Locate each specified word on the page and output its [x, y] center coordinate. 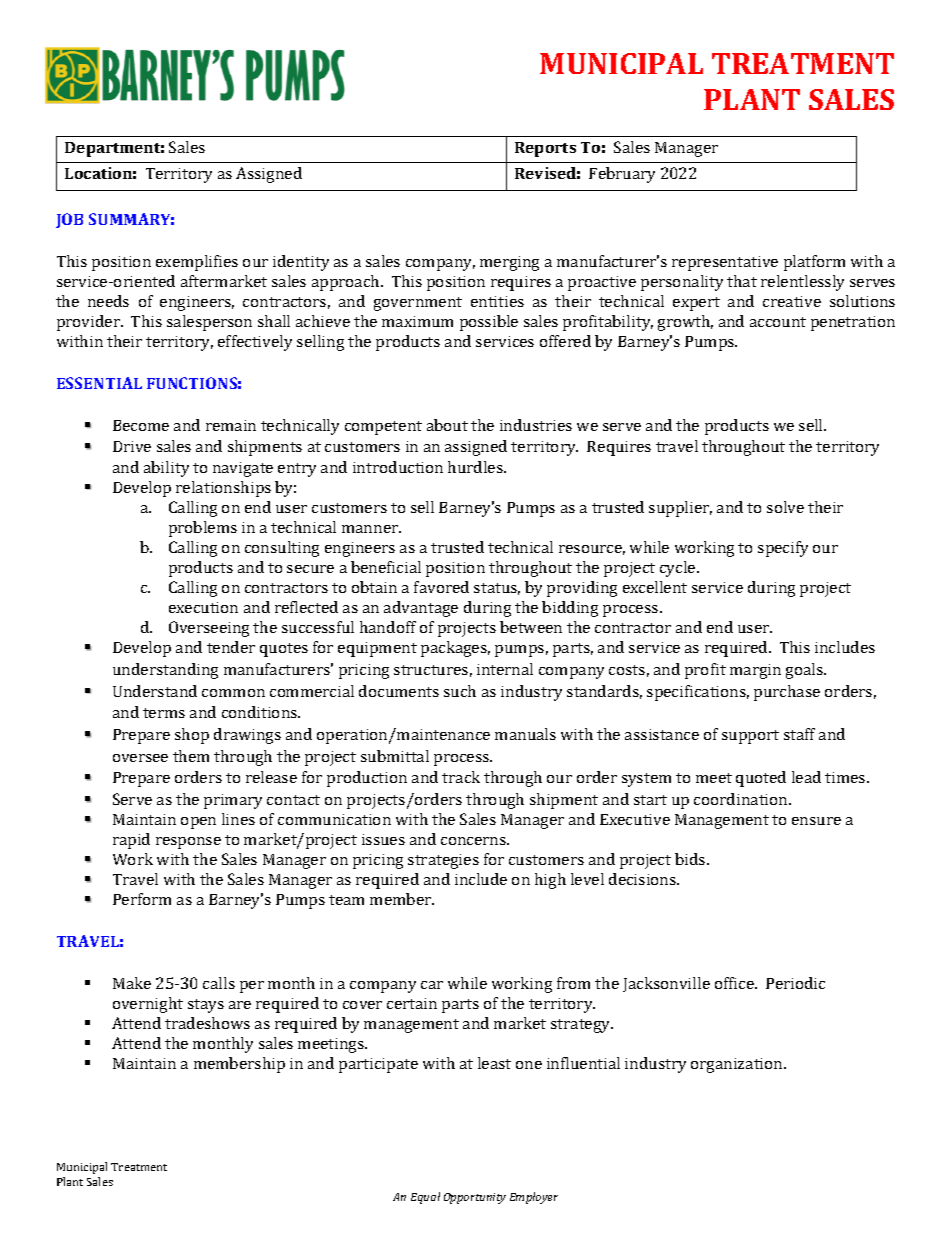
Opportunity [475, 1198]
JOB [69, 220]
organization [738, 1065]
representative [725, 263]
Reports [545, 149]
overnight [148, 1005]
